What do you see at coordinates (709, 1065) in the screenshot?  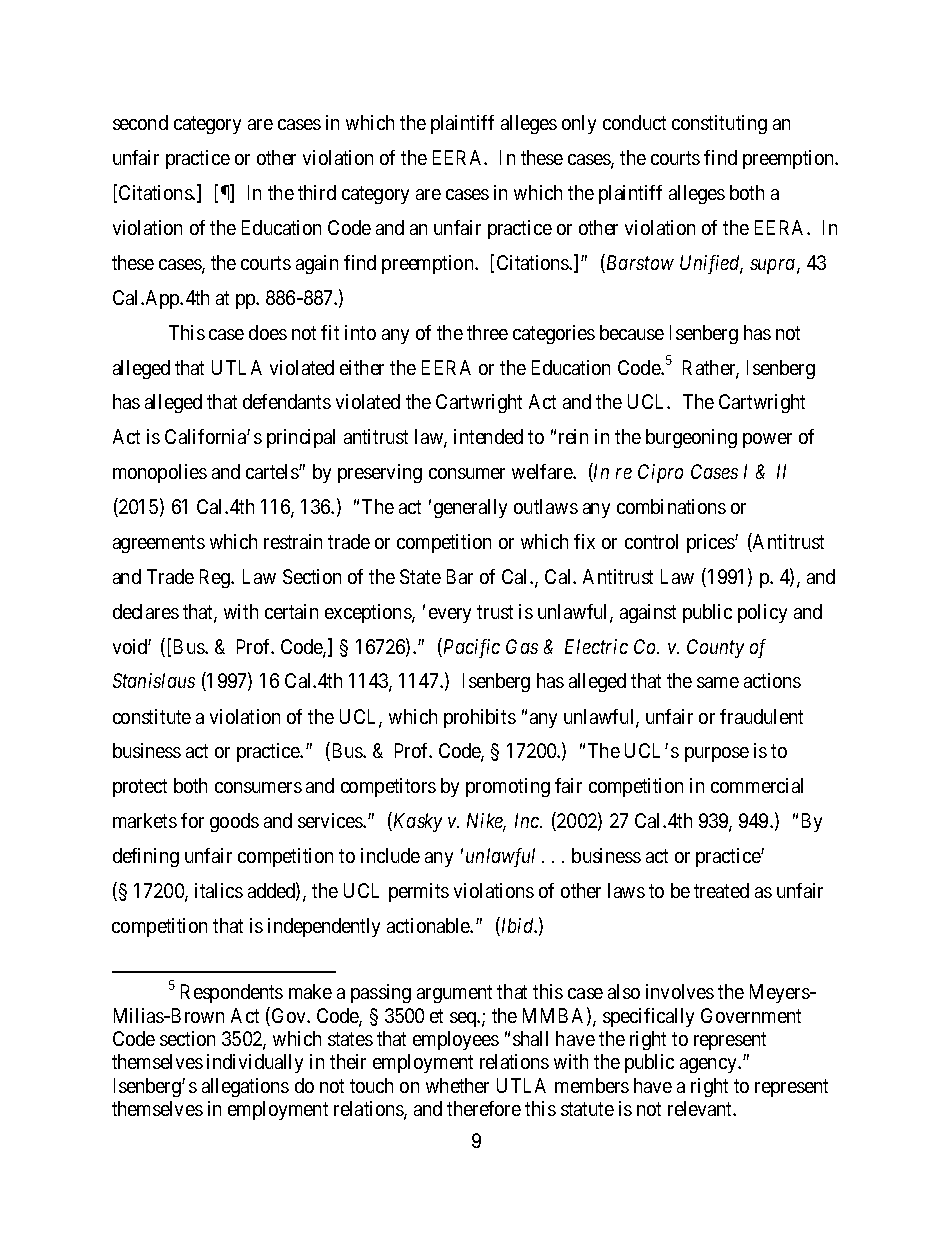 I see `agency` at bounding box center [709, 1065].
